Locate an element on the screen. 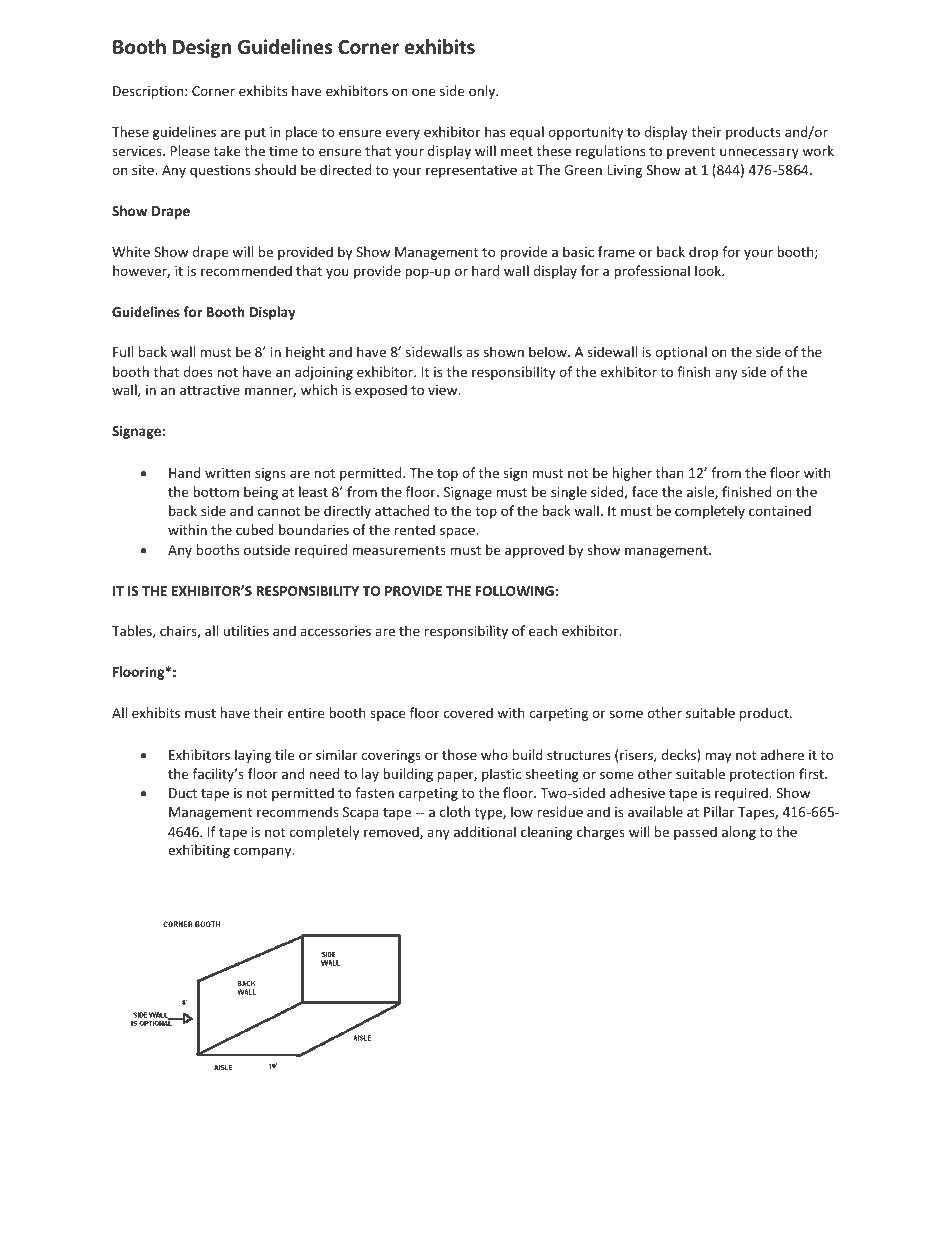 The width and height of the screenshot is (952, 1233). has is located at coordinates (495, 131).
